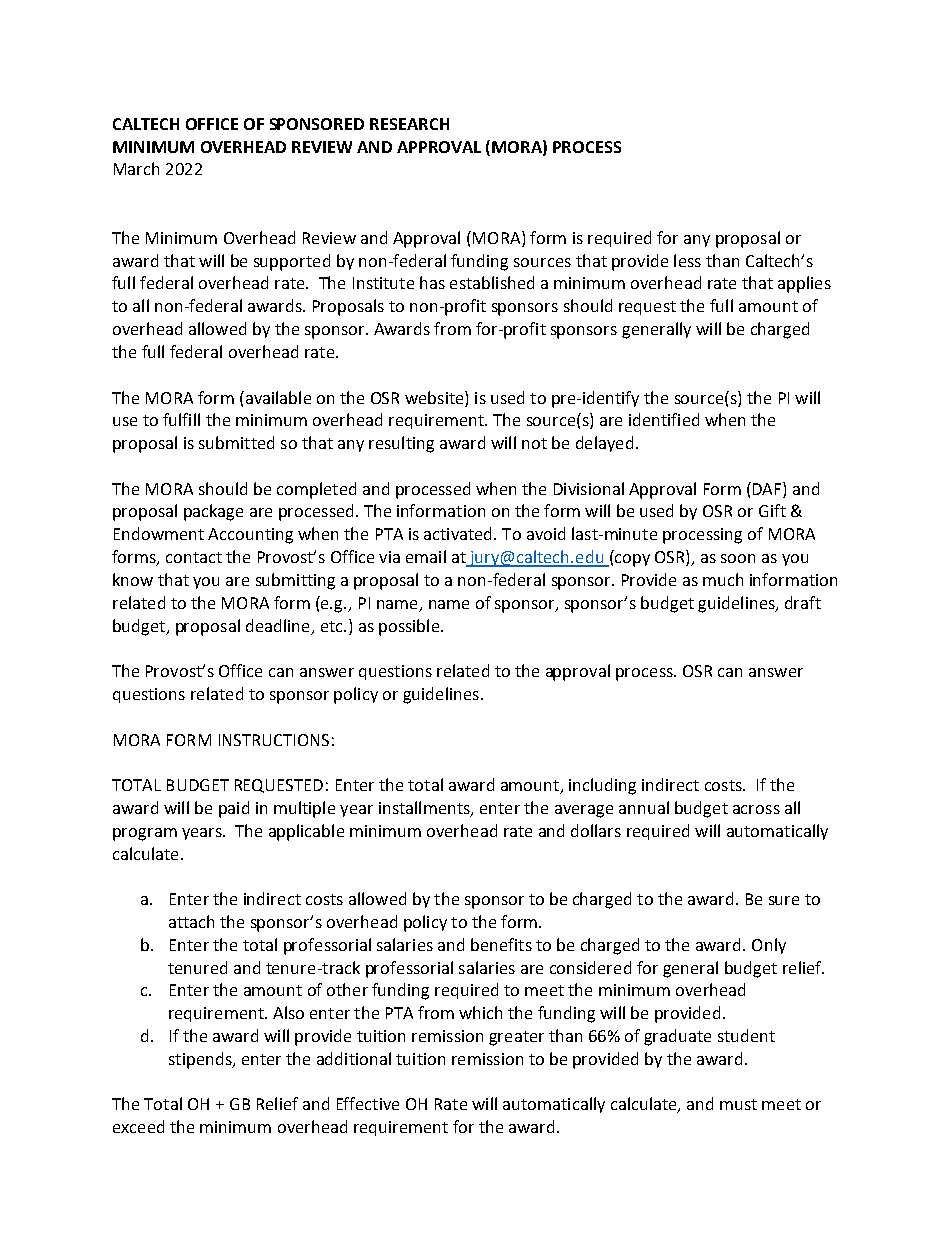 This image has width=952, height=1233. I want to click on not, so click(534, 443).
